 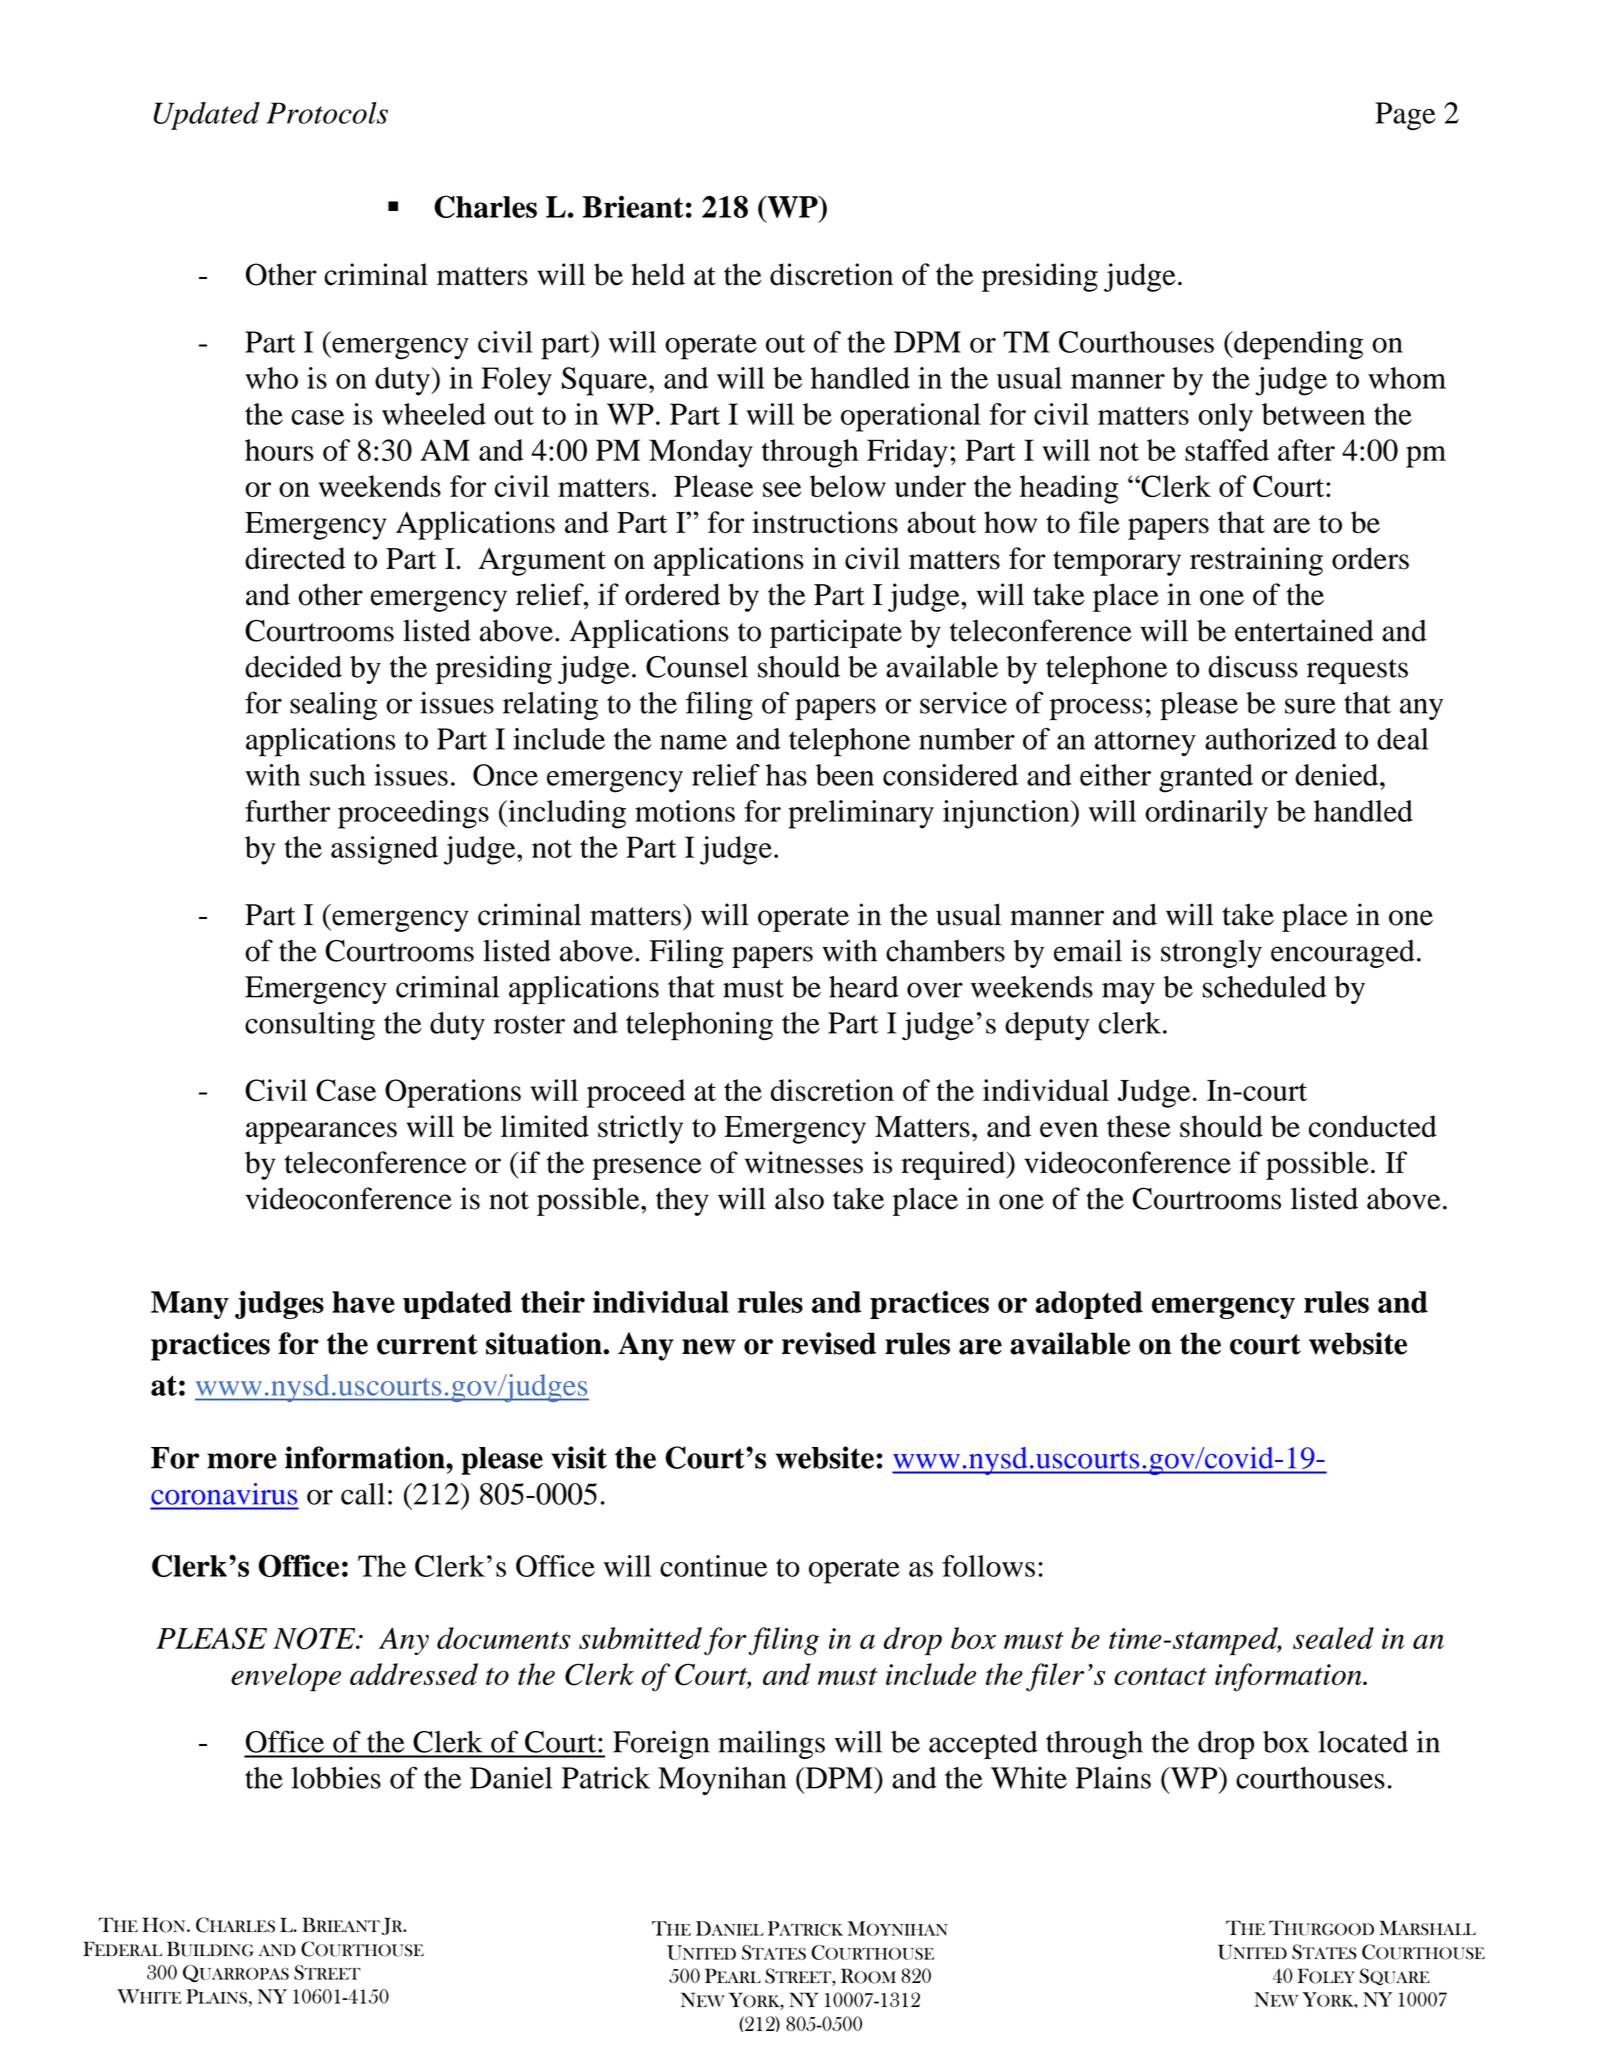 What do you see at coordinates (1405, 116) in the page?
I see `Page` at bounding box center [1405, 116].
